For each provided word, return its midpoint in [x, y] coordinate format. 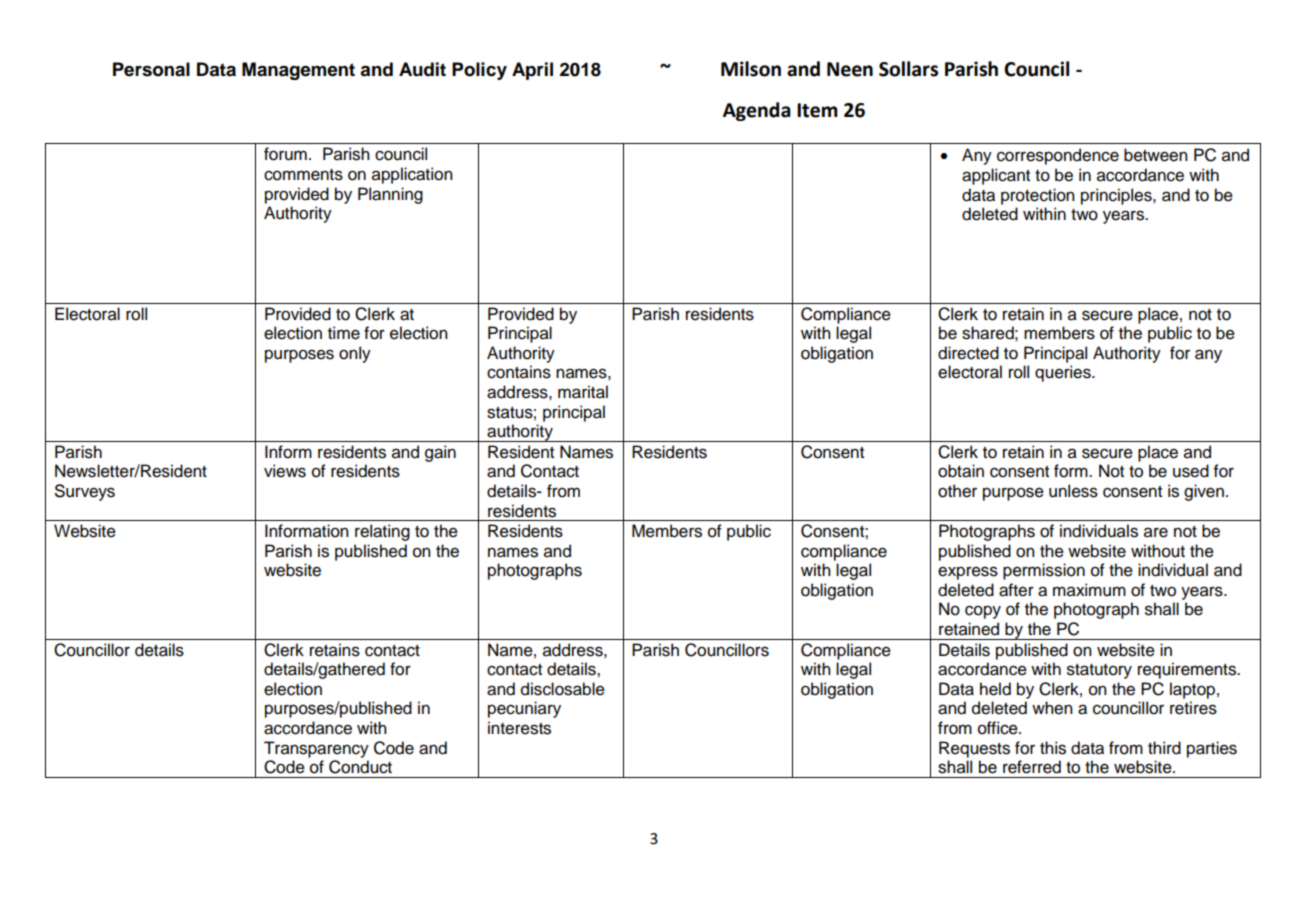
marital [583, 392]
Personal [151, 69]
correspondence [1058, 156]
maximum [1089, 590]
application [412, 175]
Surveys [85, 492]
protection [1038, 196]
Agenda [757, 111]
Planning [390, 195]
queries [1064, 373]
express [968, 573]
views [285, 471]
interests [519, 728]
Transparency [316, 749]
